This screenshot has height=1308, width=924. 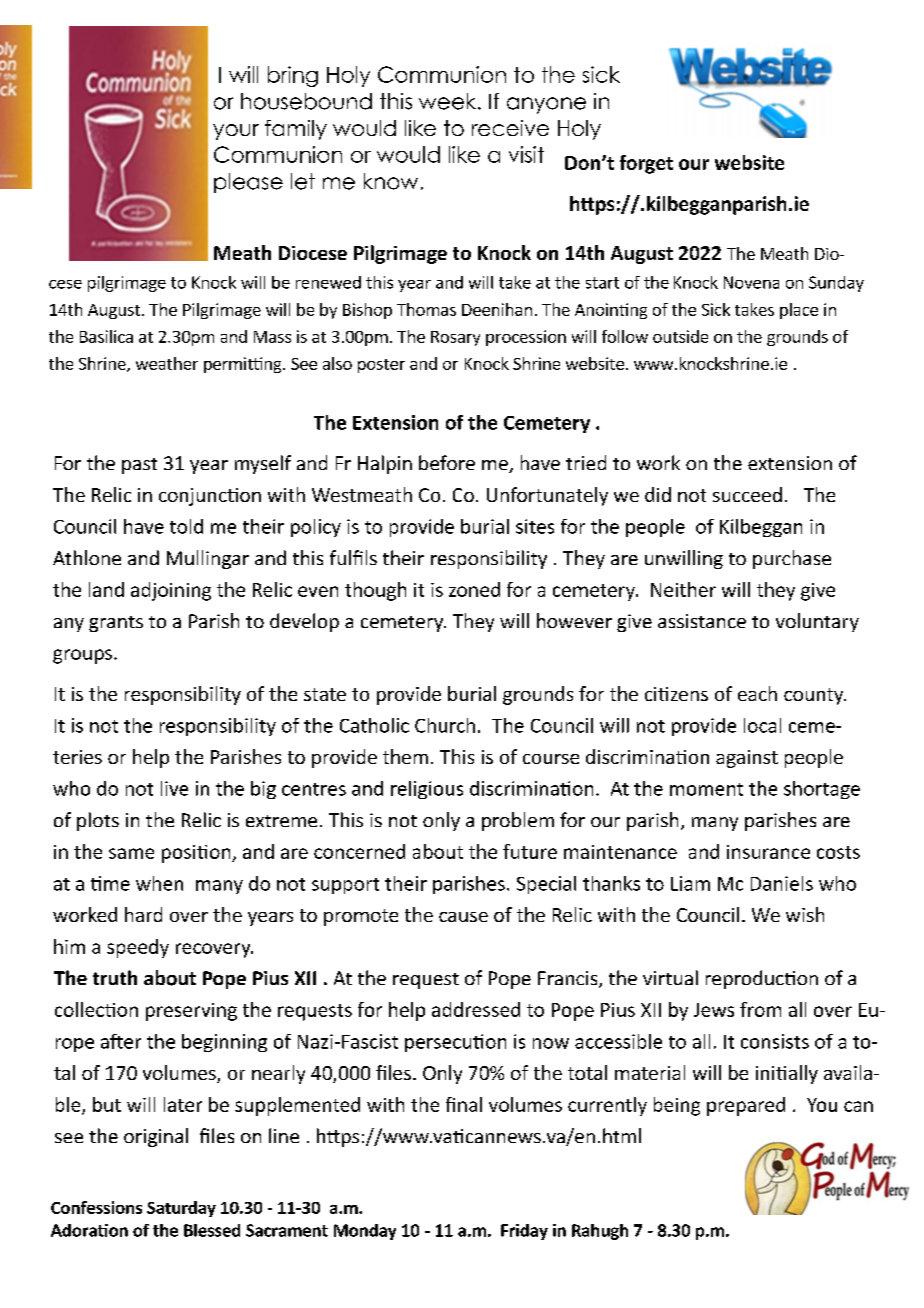 What do you see at coordinates (646, 164) in the screenshot?
I see `forget` at bounding box center [646, 164].
